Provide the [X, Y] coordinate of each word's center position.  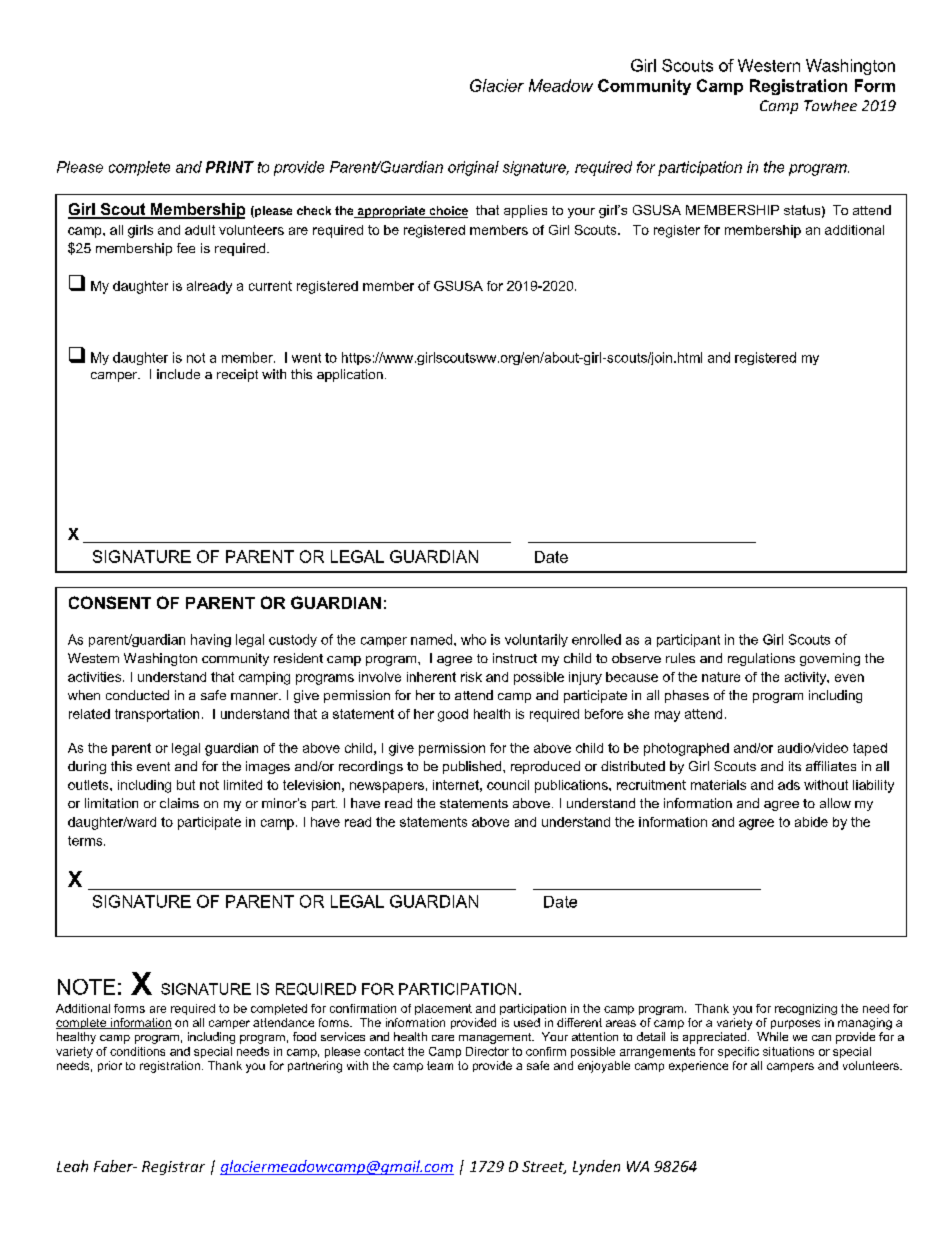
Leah [72, 1166]
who [473, 639]
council [508, 785]
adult [200, 230]
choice [447, 212]
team [440, 1065]
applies [525, 211]
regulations [761, 659]
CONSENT [110, 602]
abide [811, 822]
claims [179, 803]
